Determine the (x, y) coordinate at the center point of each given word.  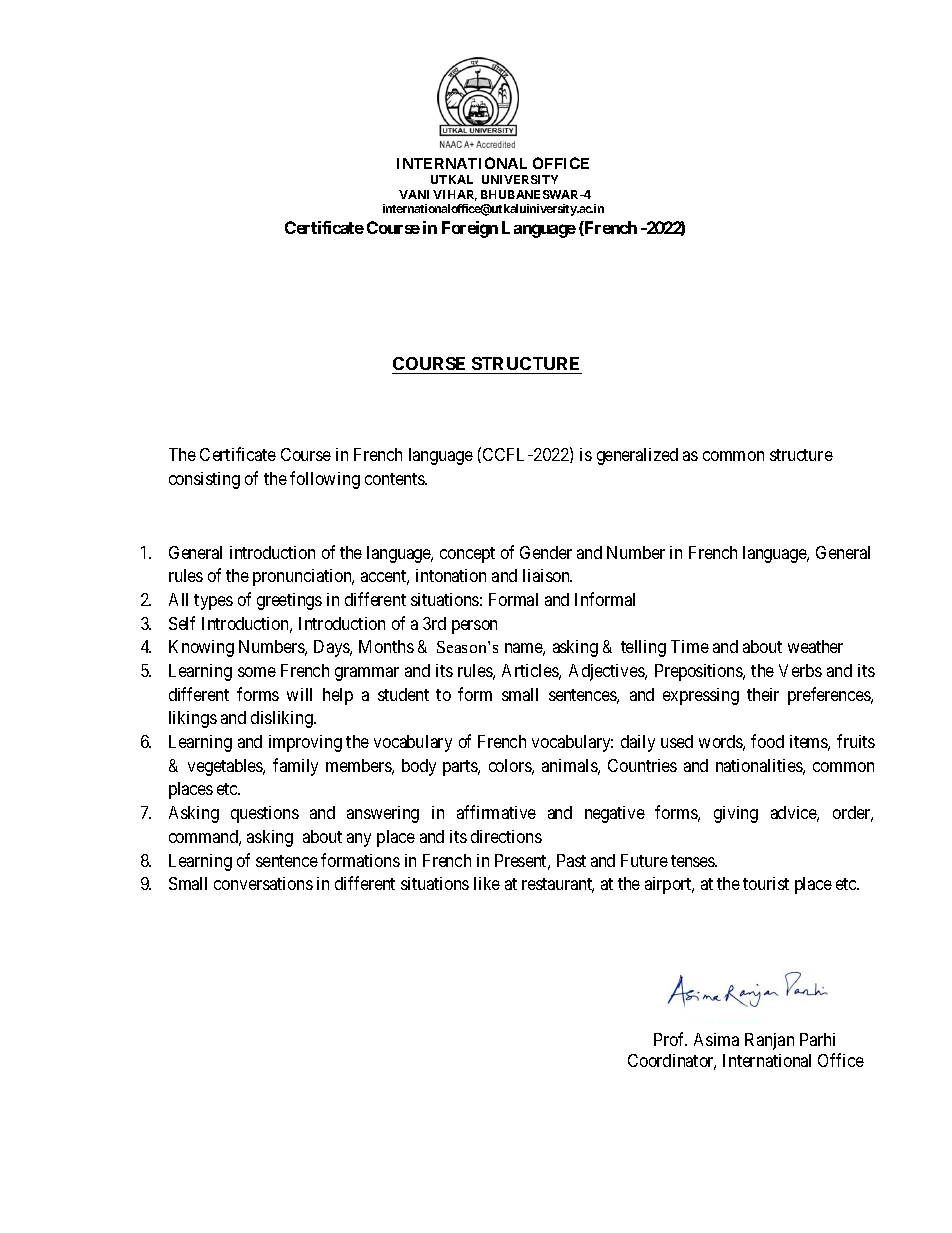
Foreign (470, 229)
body (419, 767)
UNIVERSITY (520, 179)
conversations (263, 883)
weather (815, 646)
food (767, 741)
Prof (670, 1039)
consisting (204, 480)
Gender (546, 552)
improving (305, 743)
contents (395, 479)
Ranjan (769, 1041)
